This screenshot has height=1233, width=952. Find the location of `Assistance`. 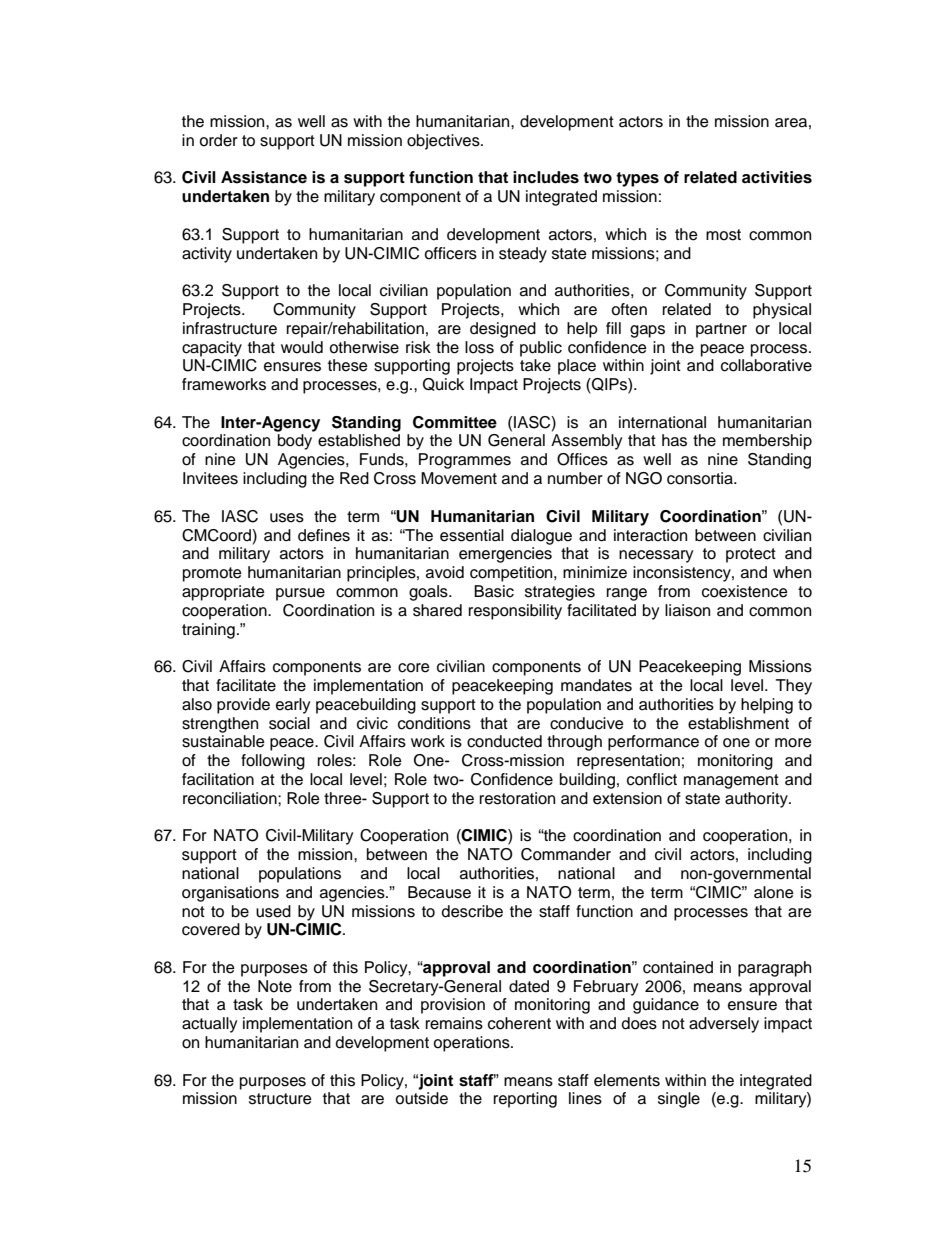

Assistance is located at coordinates (264, 177).
